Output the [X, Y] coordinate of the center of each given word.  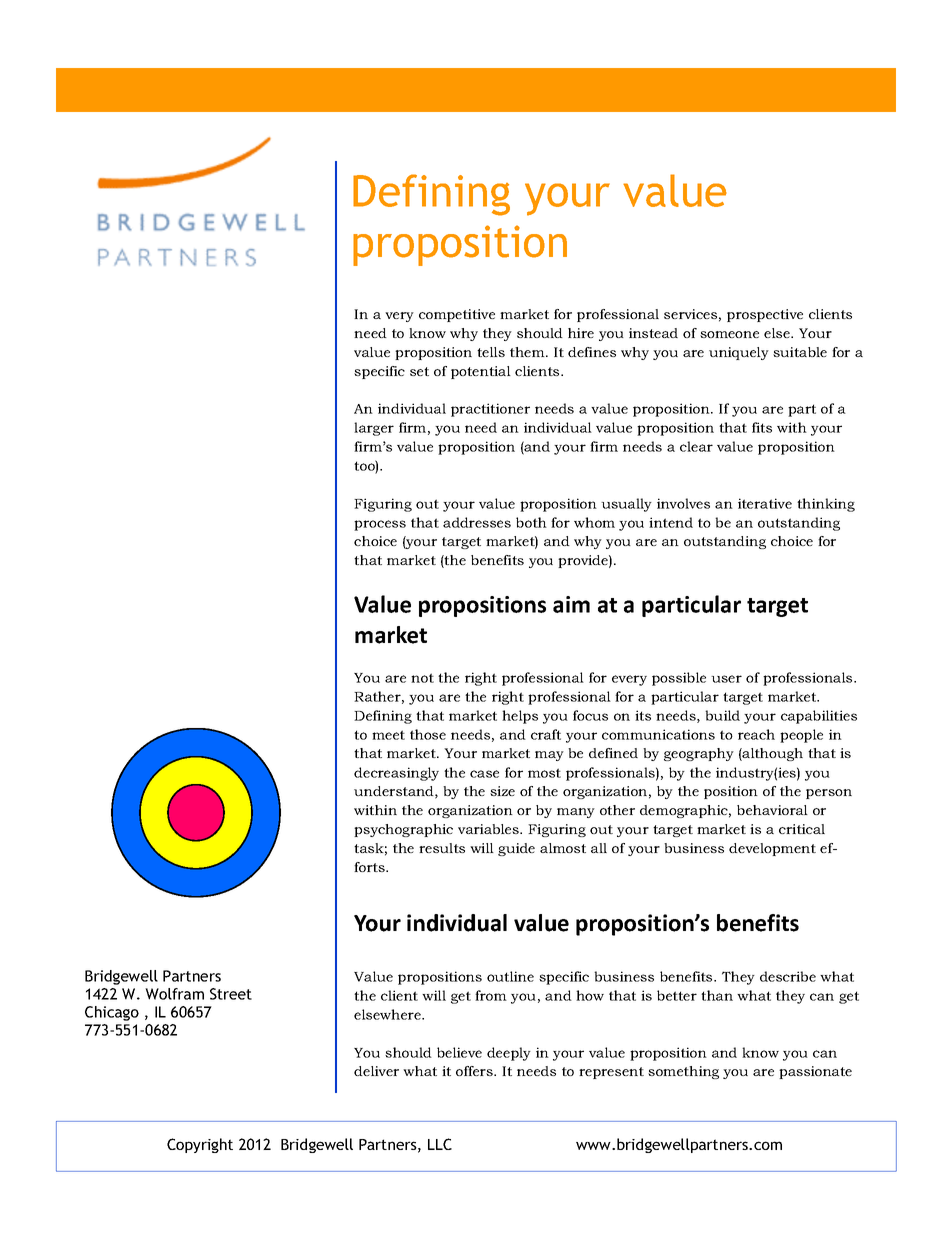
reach [756, 734]
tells [491, 352]
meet [388, 735]
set [419, 371]
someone [729, 334]
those [428, 734]
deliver [376, 1071]
